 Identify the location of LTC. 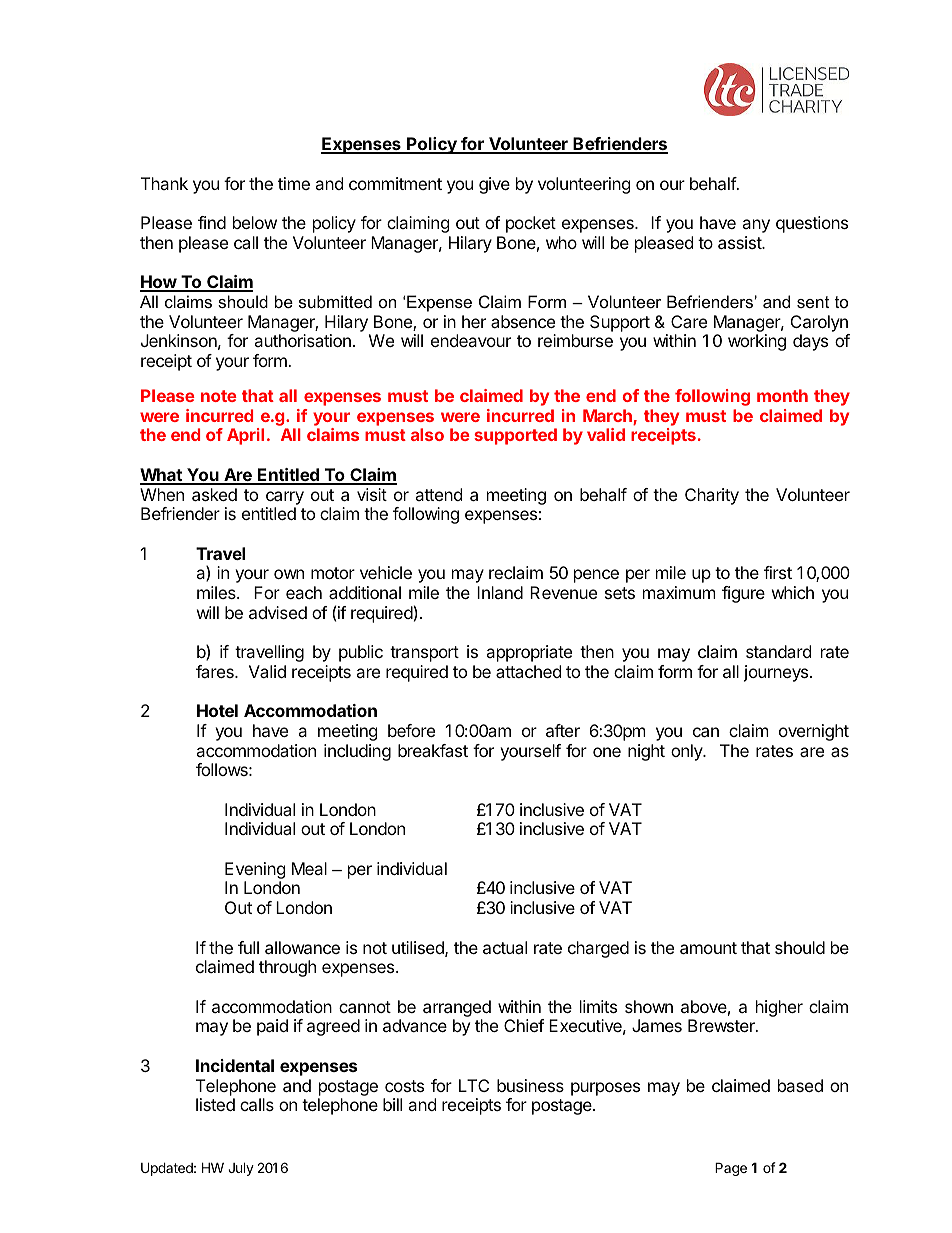
(474, 1085).
